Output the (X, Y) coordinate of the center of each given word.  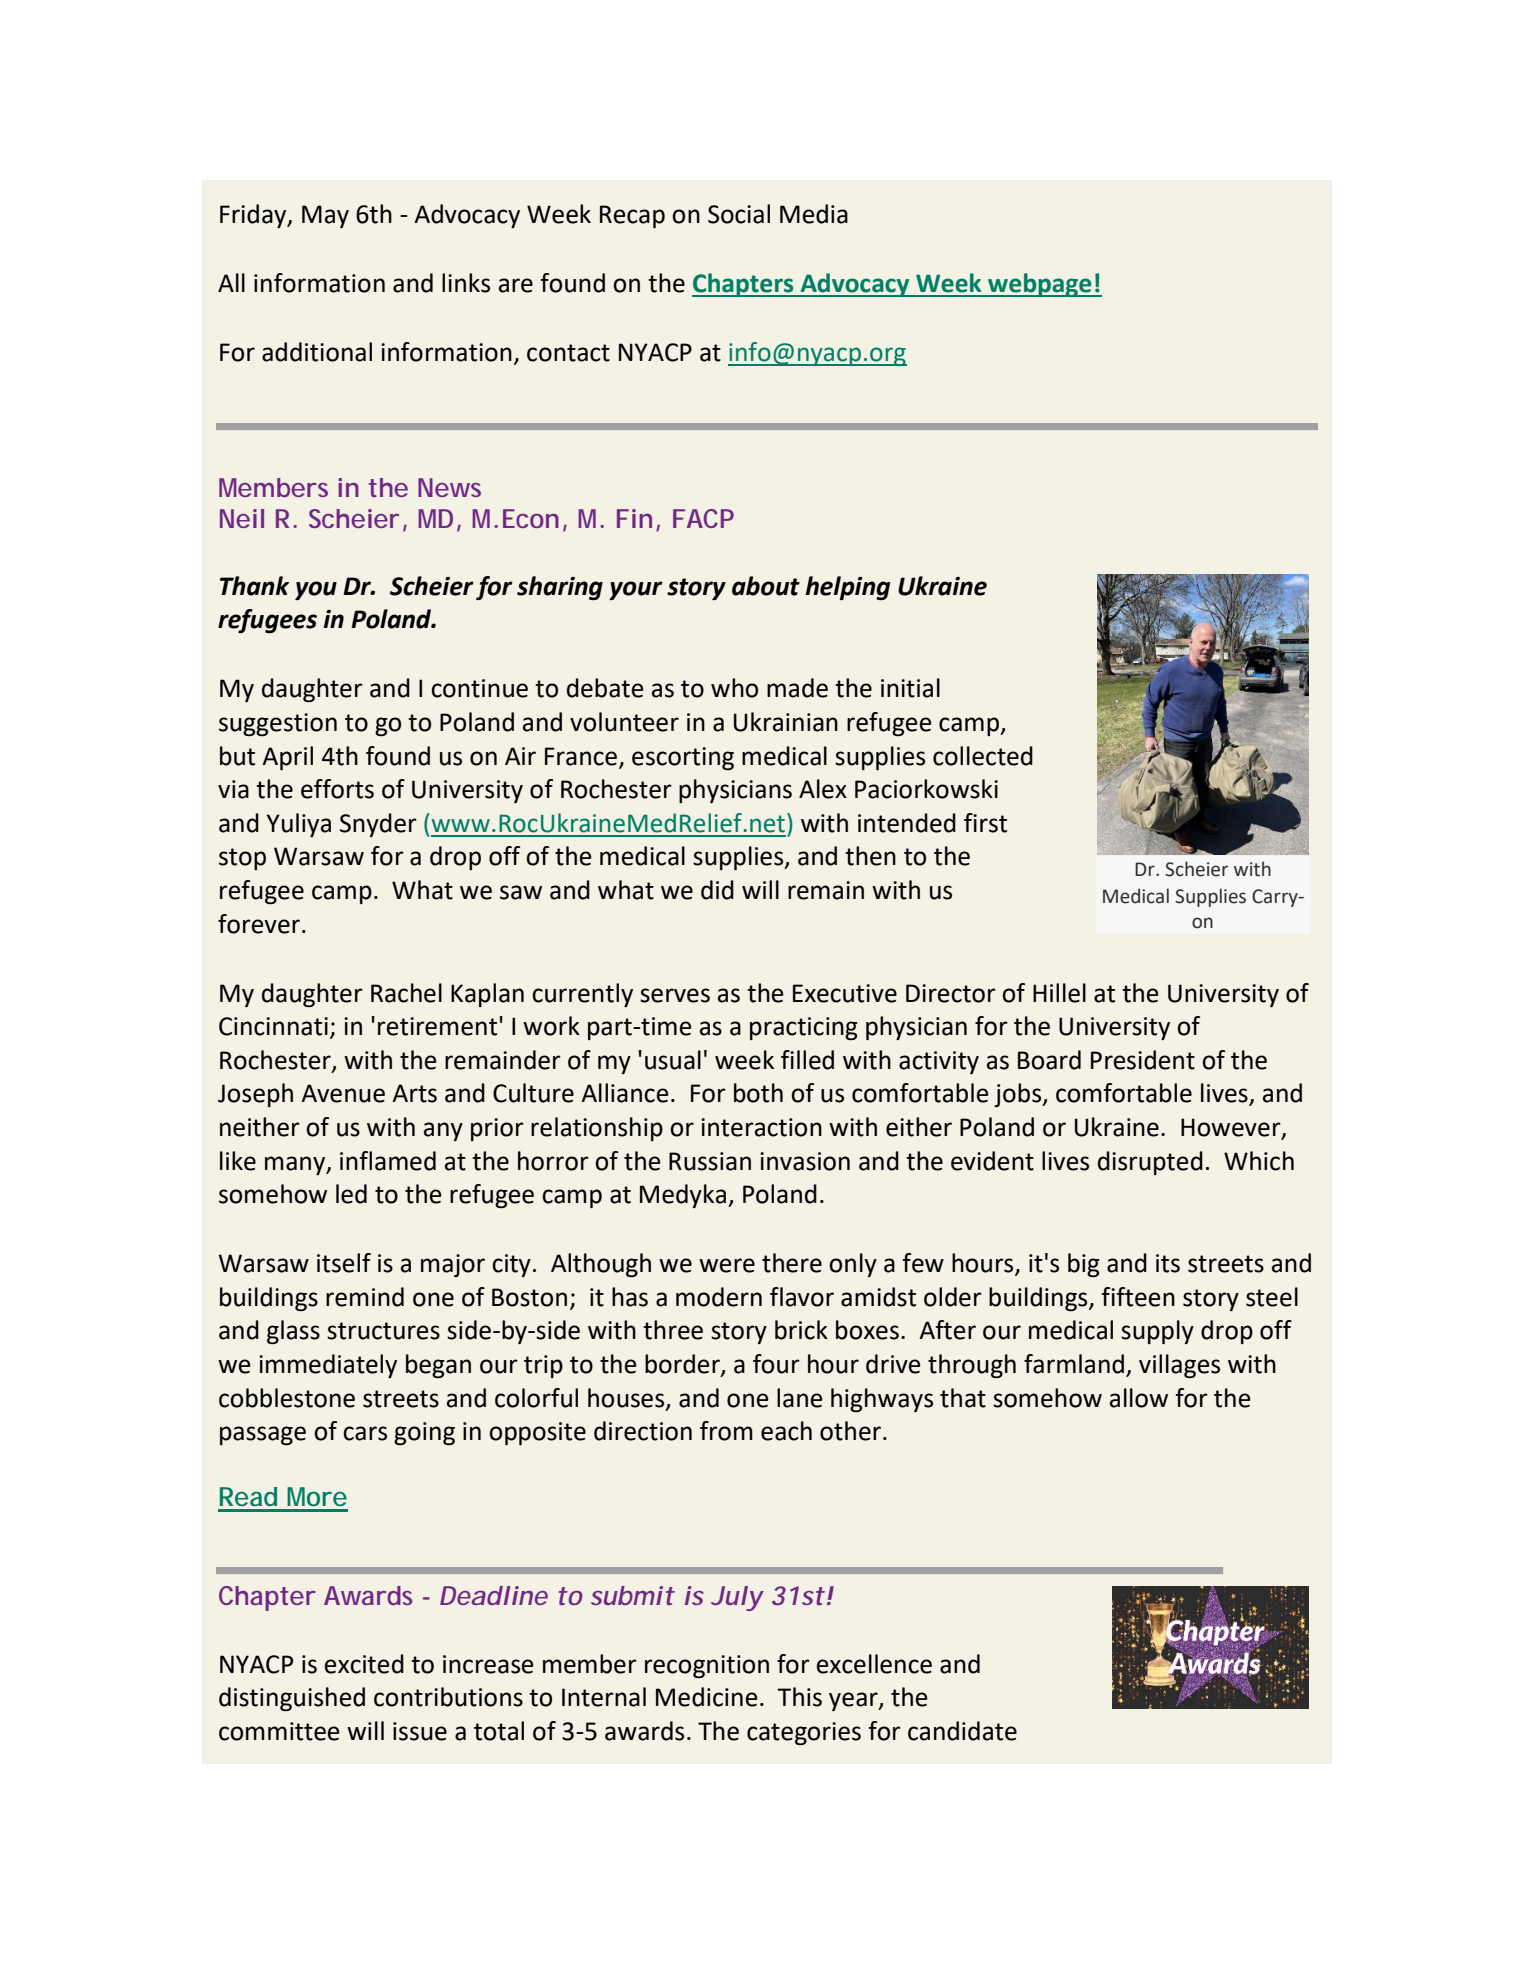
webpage (1040, 285)
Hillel (1059, 993)
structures (383, 1331)
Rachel (406, 993)
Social (739, 214)
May (325, 216)
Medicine (707, 1697)
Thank (254, 586)
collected (983, 756)
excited (364, 1664)
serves (675, 995)
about (766, 586)
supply (1157, 1332)
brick (801, 1330)
